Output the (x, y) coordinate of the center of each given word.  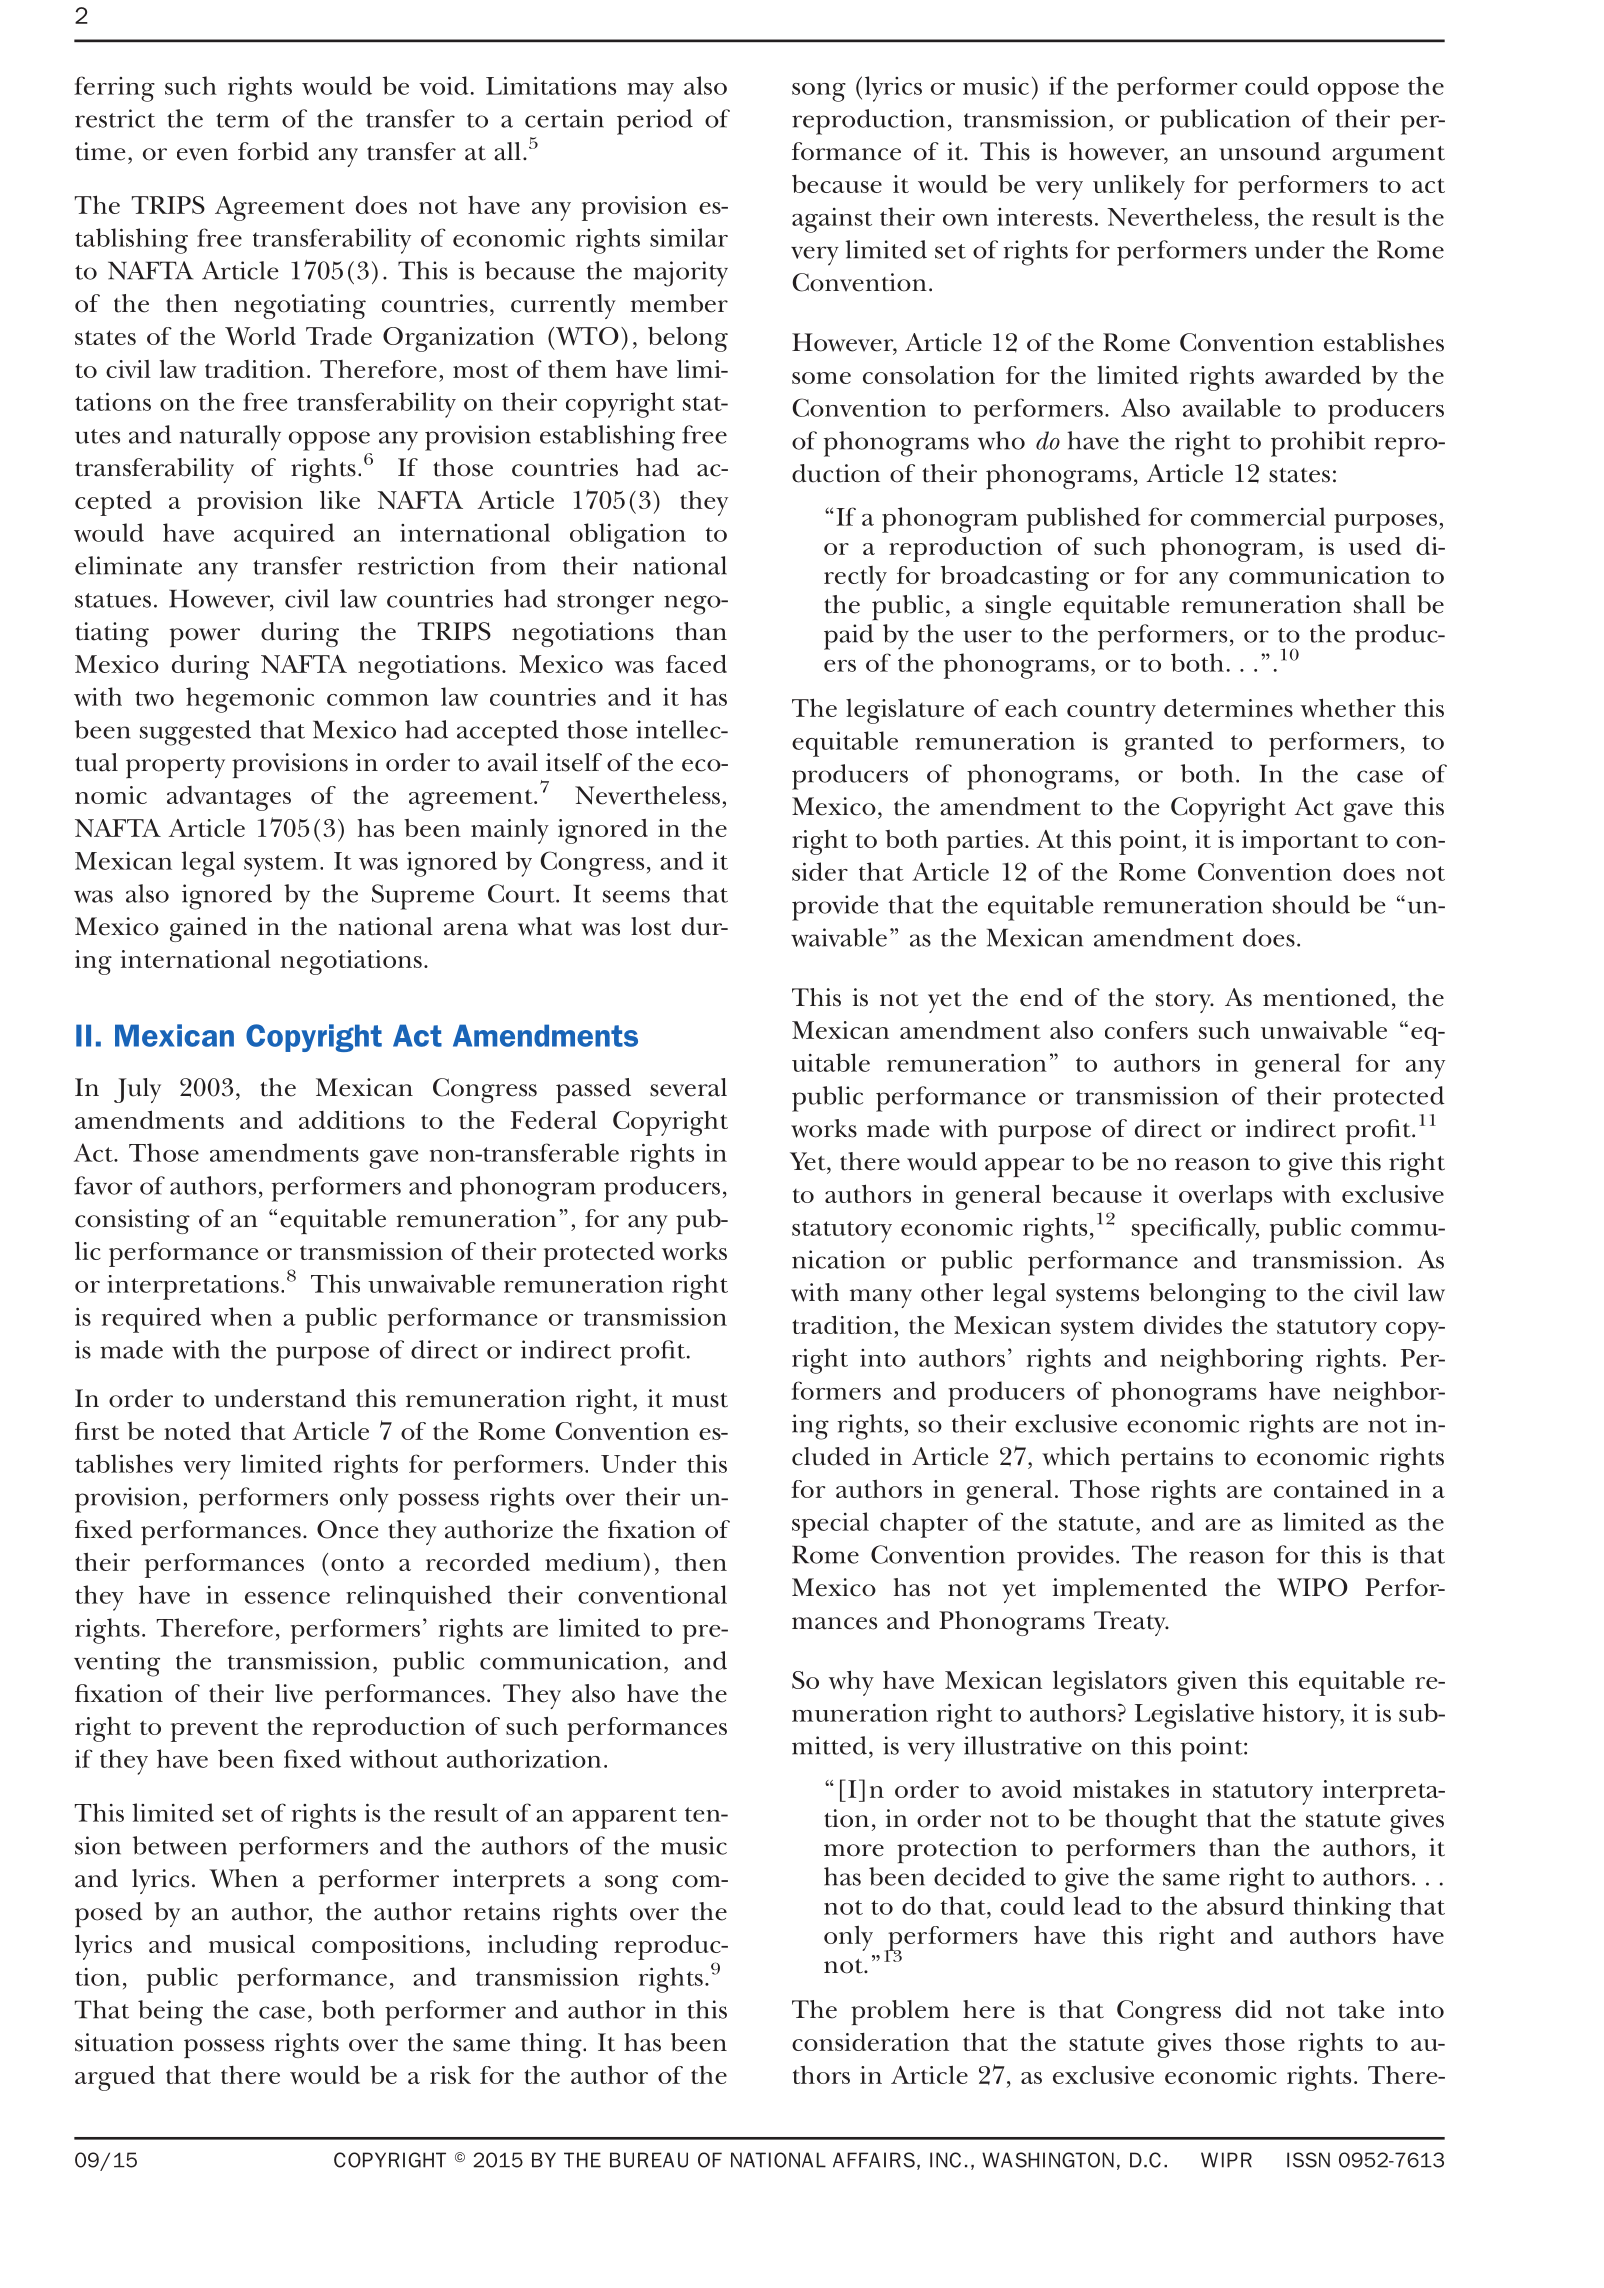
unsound (1270, 151)
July (137, 1090)
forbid (273, 151)
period (655, 122)
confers (1146, 1030)
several (688, 1087)
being (170, 2013)
